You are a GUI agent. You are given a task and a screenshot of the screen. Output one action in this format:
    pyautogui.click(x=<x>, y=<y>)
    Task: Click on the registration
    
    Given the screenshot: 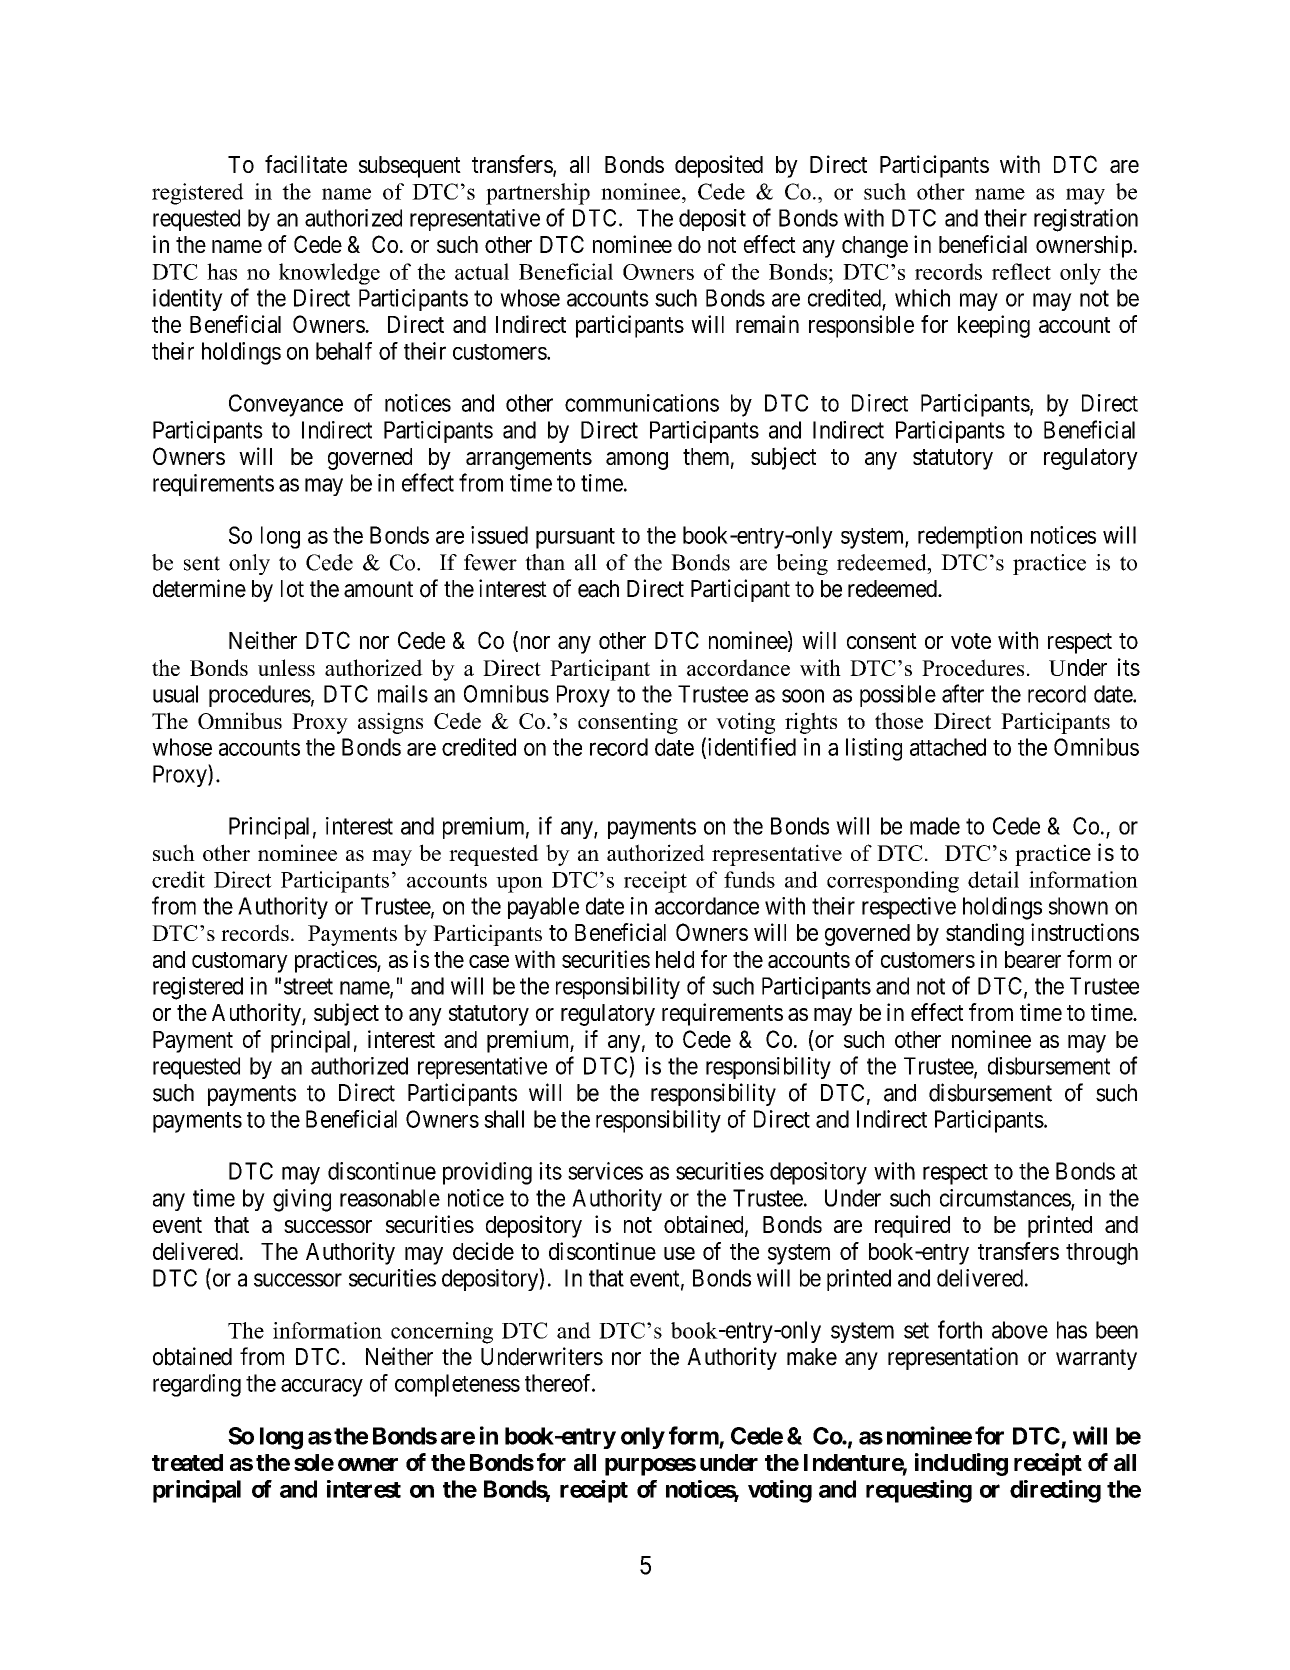 What is the action you would take?
    pyautogui.click(x=1086, y=220)
